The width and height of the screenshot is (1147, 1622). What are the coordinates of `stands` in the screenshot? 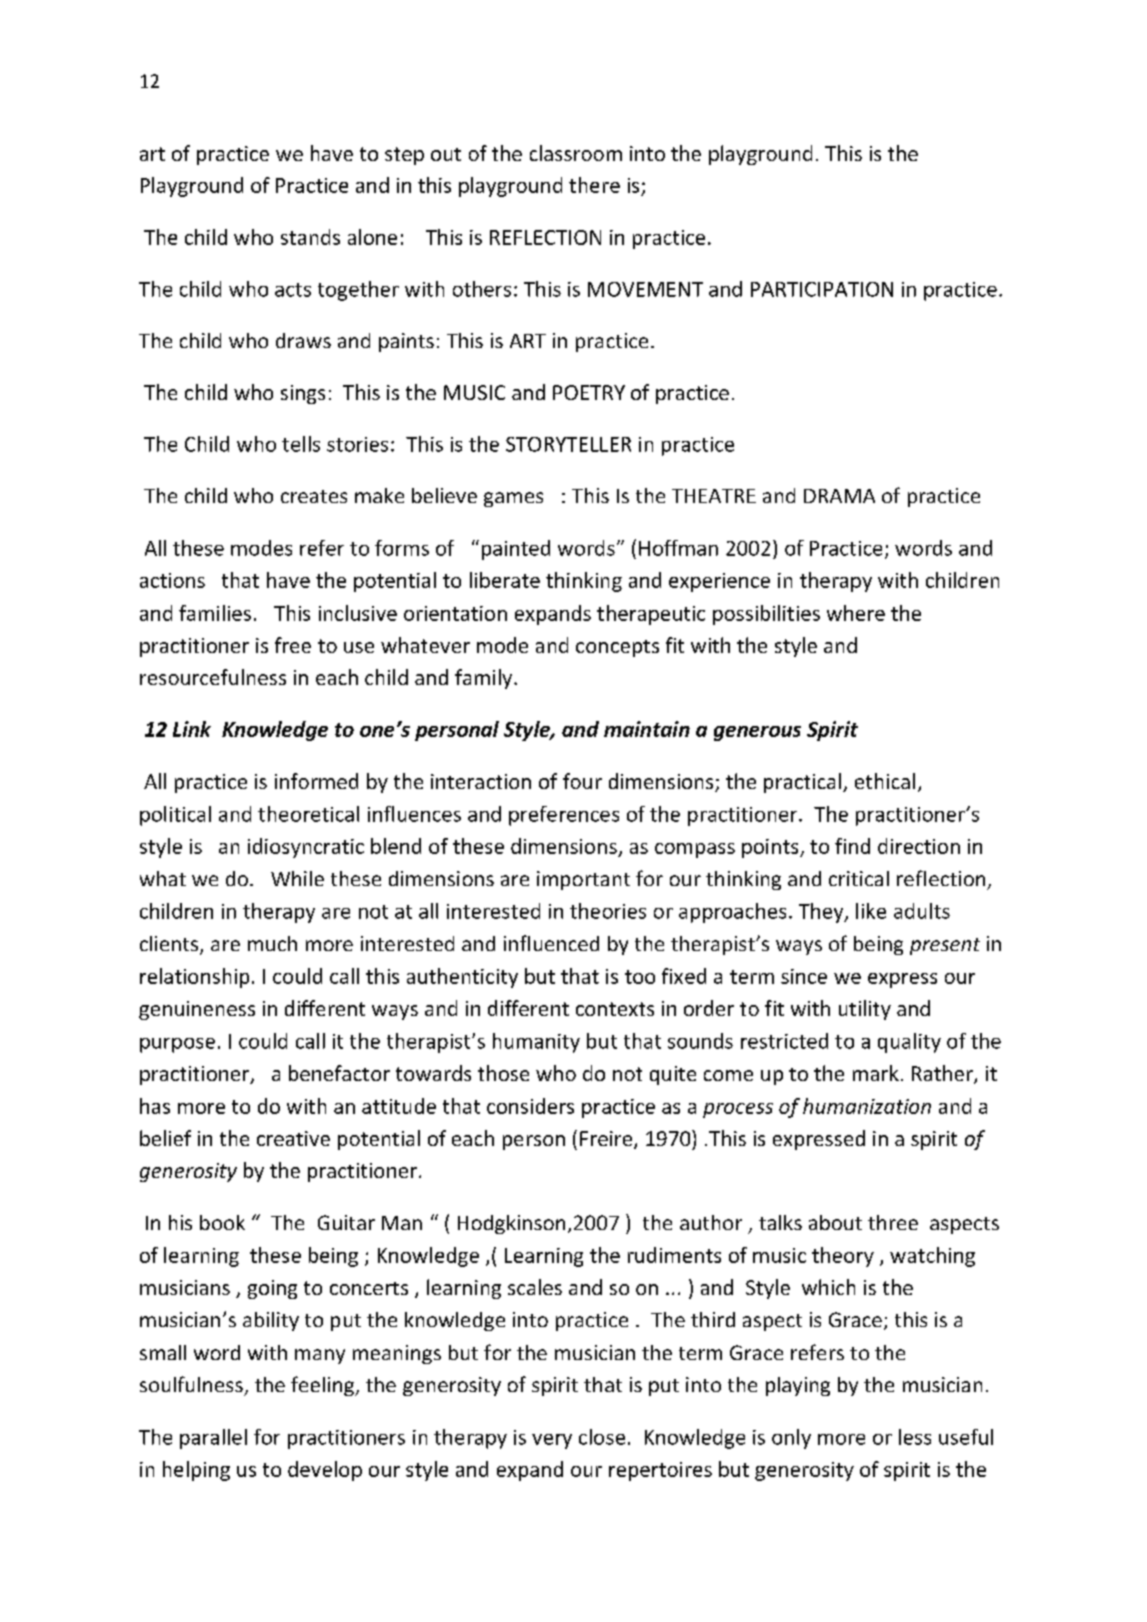 It's located at (310, 237).
